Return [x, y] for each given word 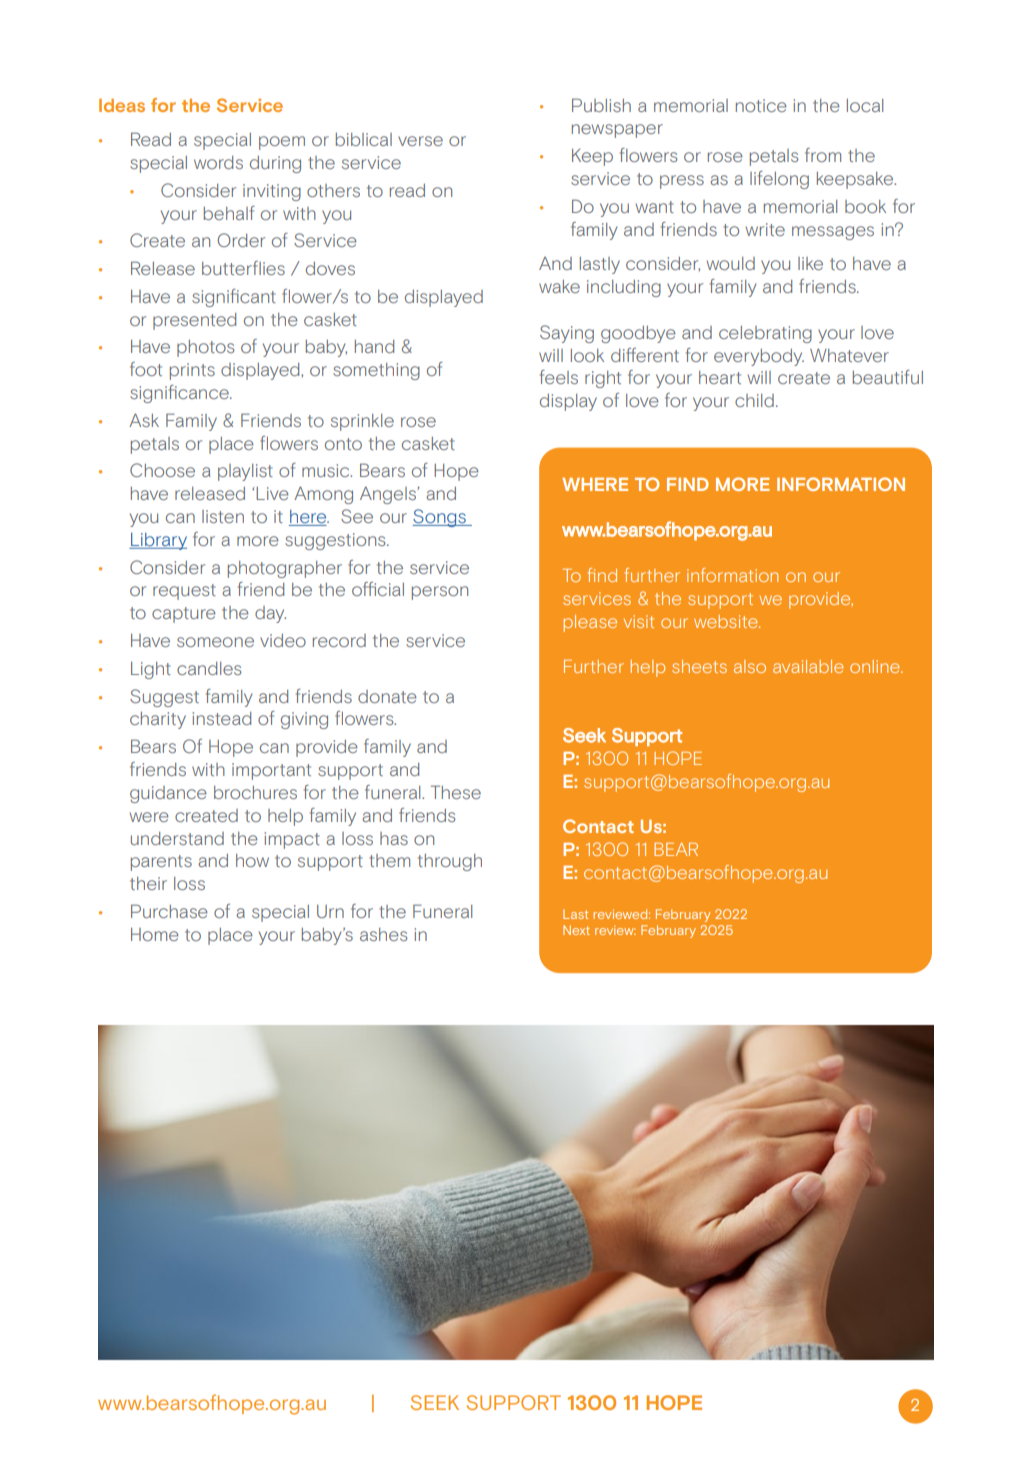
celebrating [765, 334]
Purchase [169, 911]
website [727, 621]
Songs [440, 518]
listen [223, 516]
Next [576, 930]
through [450, 862]
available [808, 666]
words [218, 162]
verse [420, 141]
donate [387, 696]
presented [194, 321]
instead [222, 718]
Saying [567, 334]
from [823, 155]
